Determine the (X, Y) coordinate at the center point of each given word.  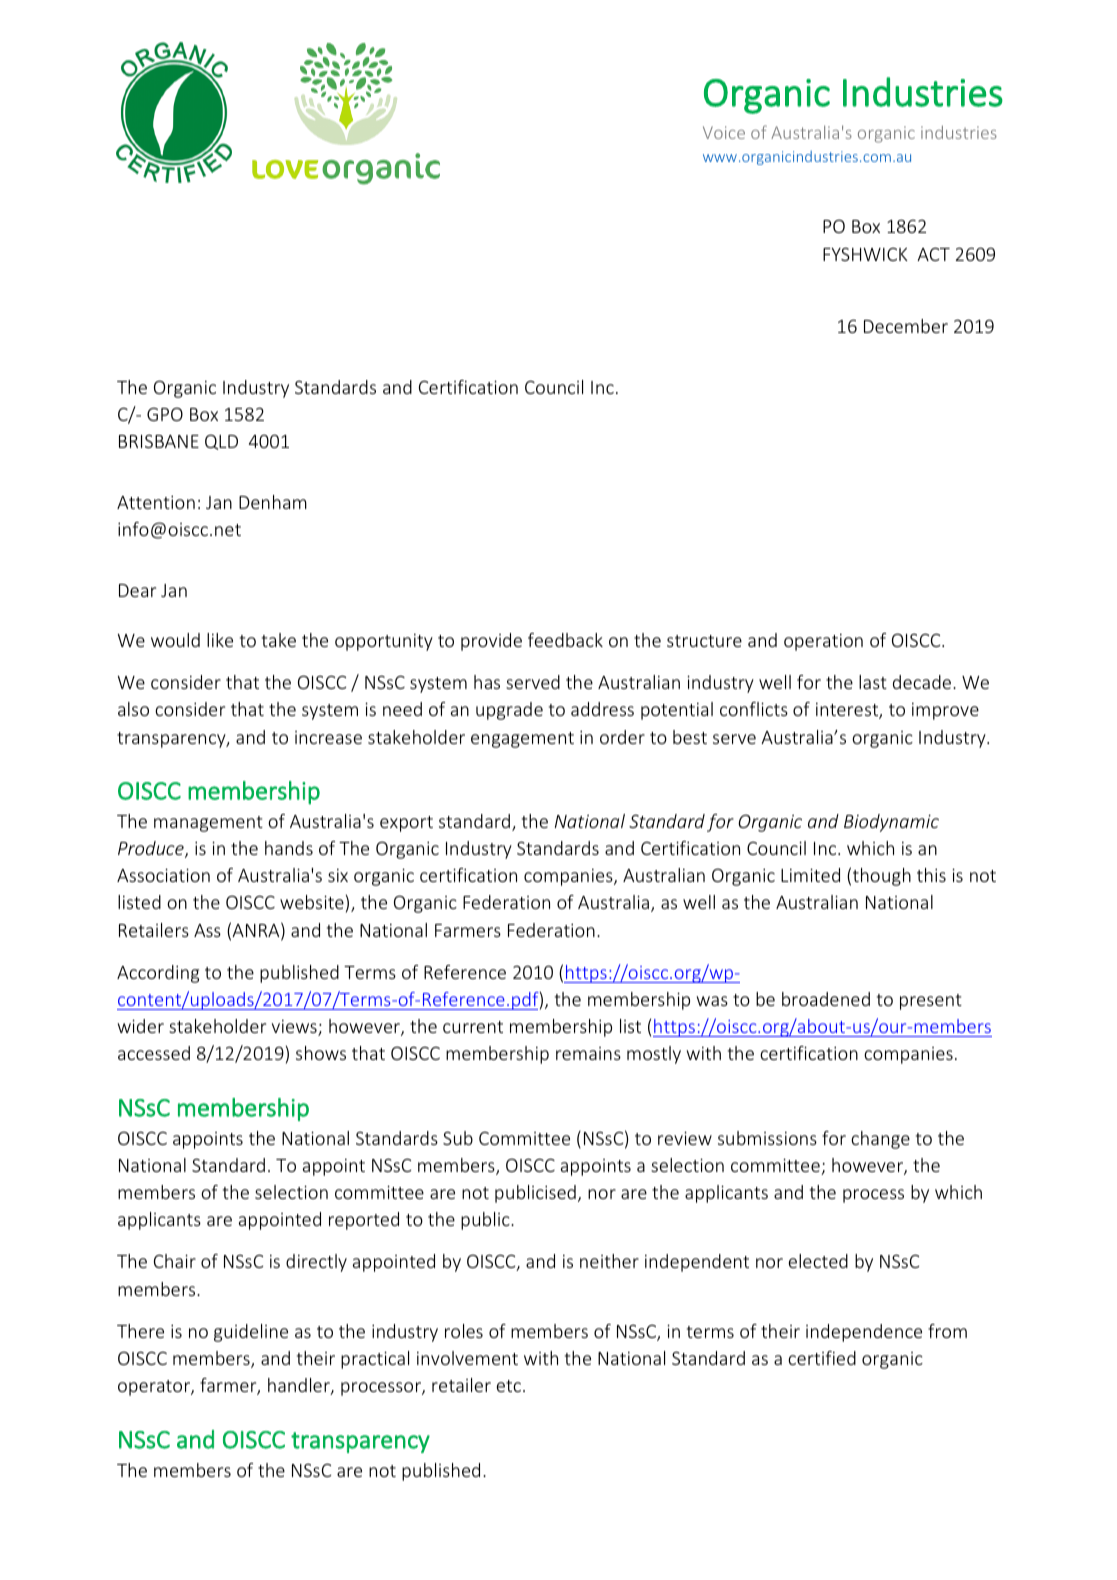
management (208, 824)
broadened (826, 999)
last (873, 682)
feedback (565, 640)
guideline (251, 1333)
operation (823, 642)
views (295, 1028)
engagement (522, 740)
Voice (724, 132)
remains (588, 1053)
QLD (221, 442)
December (906, 326)
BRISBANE (159, 441)
